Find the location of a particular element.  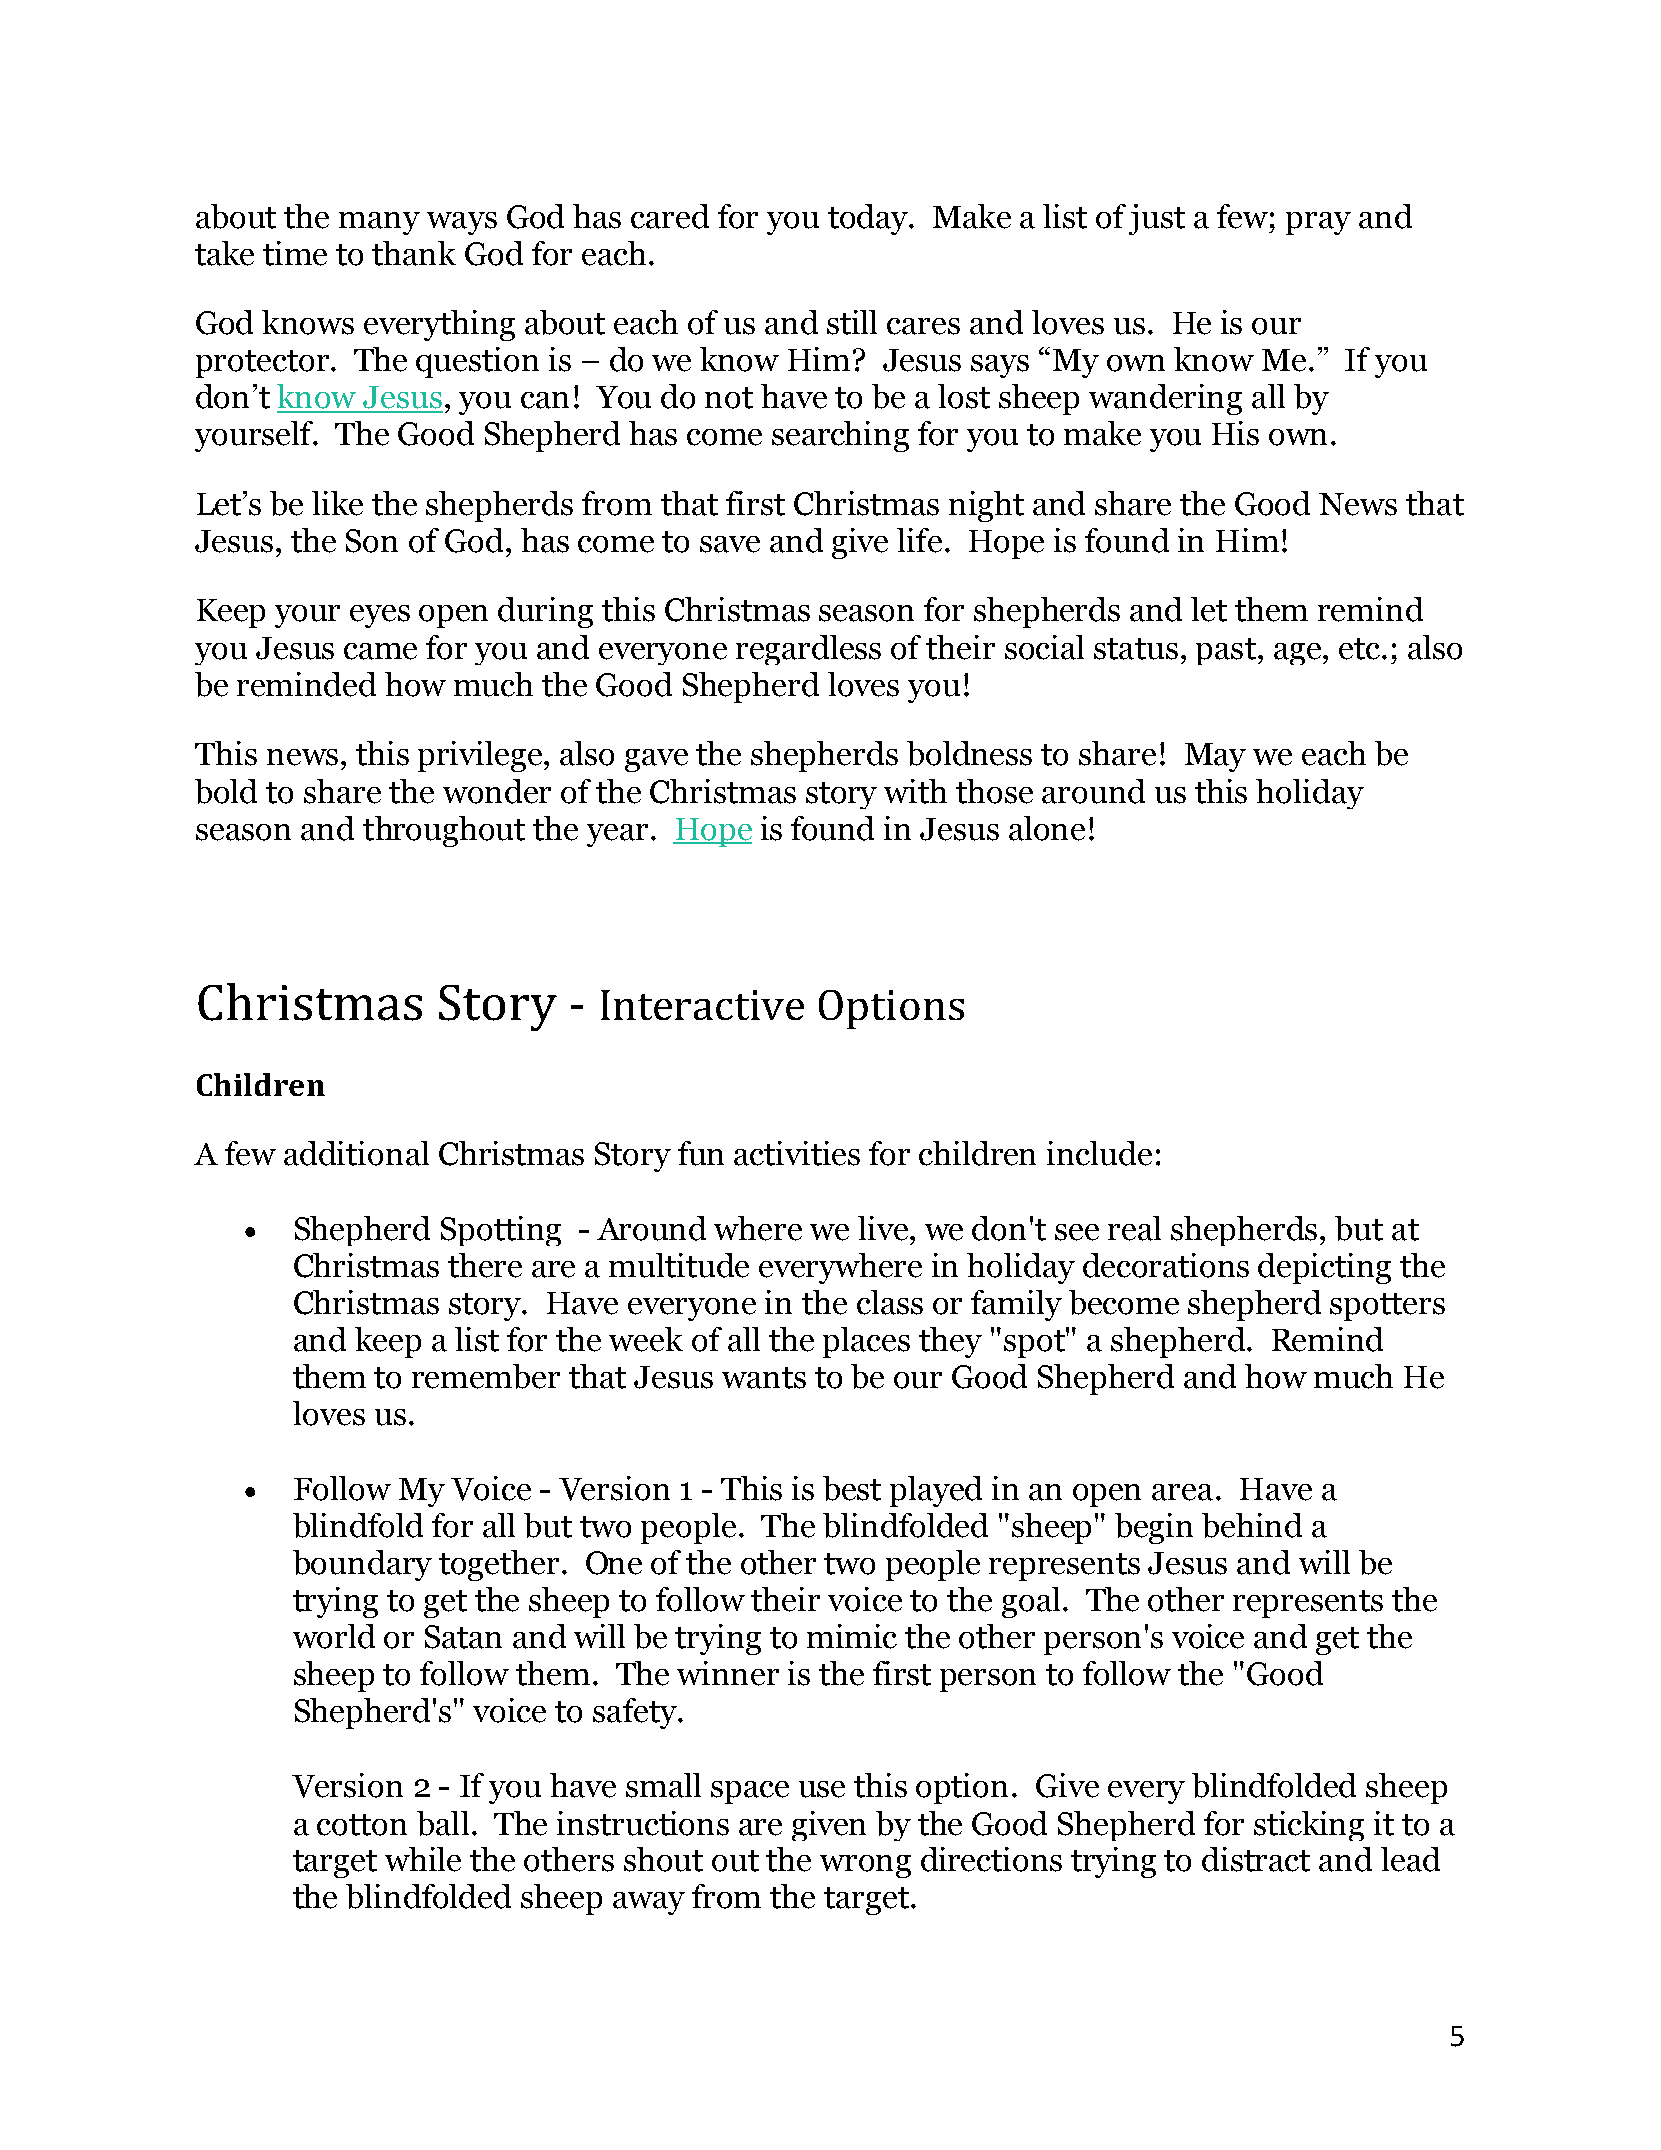

thank is located at coordinates (414, 253).
